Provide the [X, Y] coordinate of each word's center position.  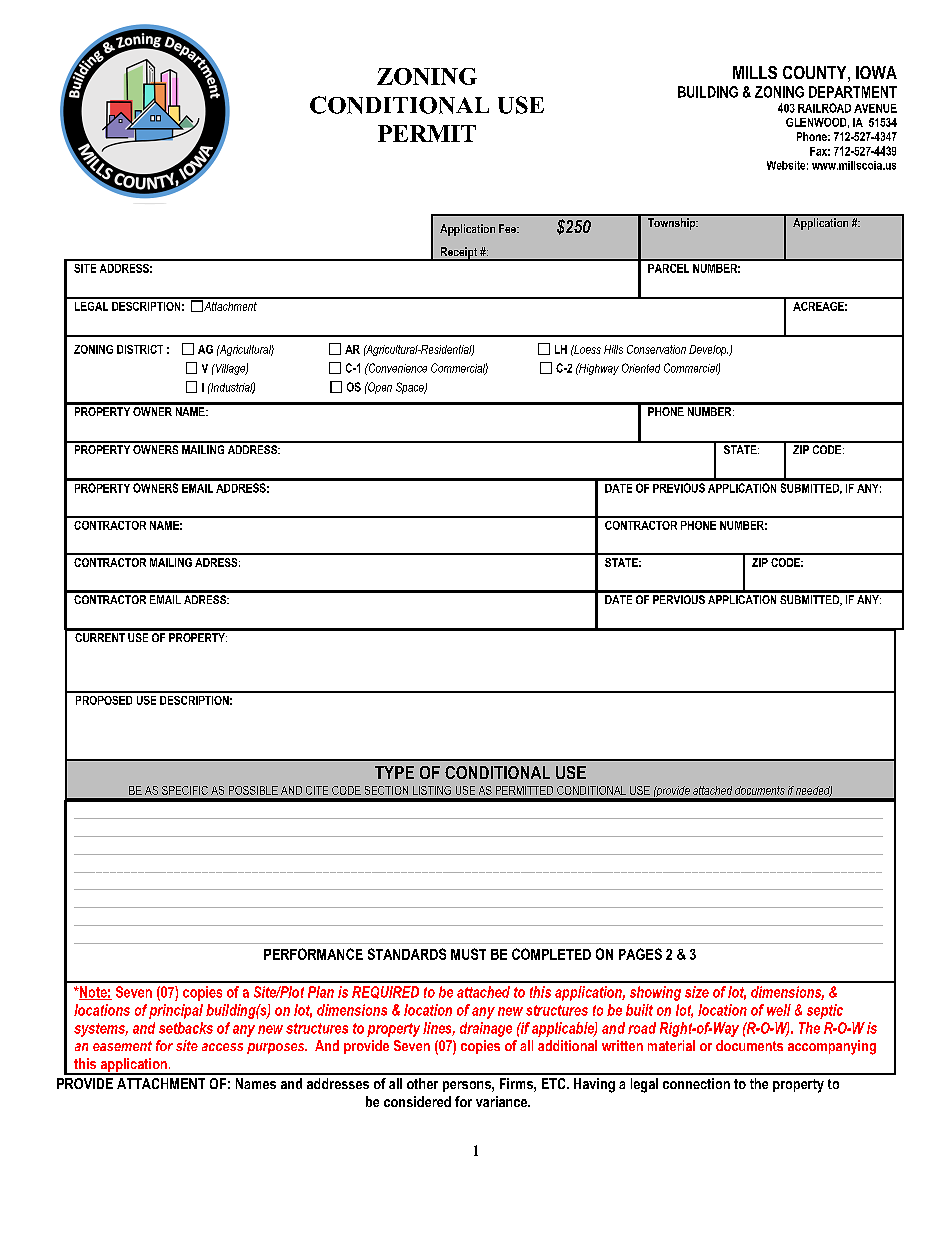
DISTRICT [140, 349]
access [222, 1047]
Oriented [641, 368]
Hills [613, 349]
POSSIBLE [253, 790]
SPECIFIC [185, 790]
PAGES [640, 954]
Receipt [459, 254]
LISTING [432, 790]
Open [379, 388]
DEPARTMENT [853, 92]
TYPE [394, 772]
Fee [508, 228]
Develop [708, 350]
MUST [468, 954]
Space [411, 388]
